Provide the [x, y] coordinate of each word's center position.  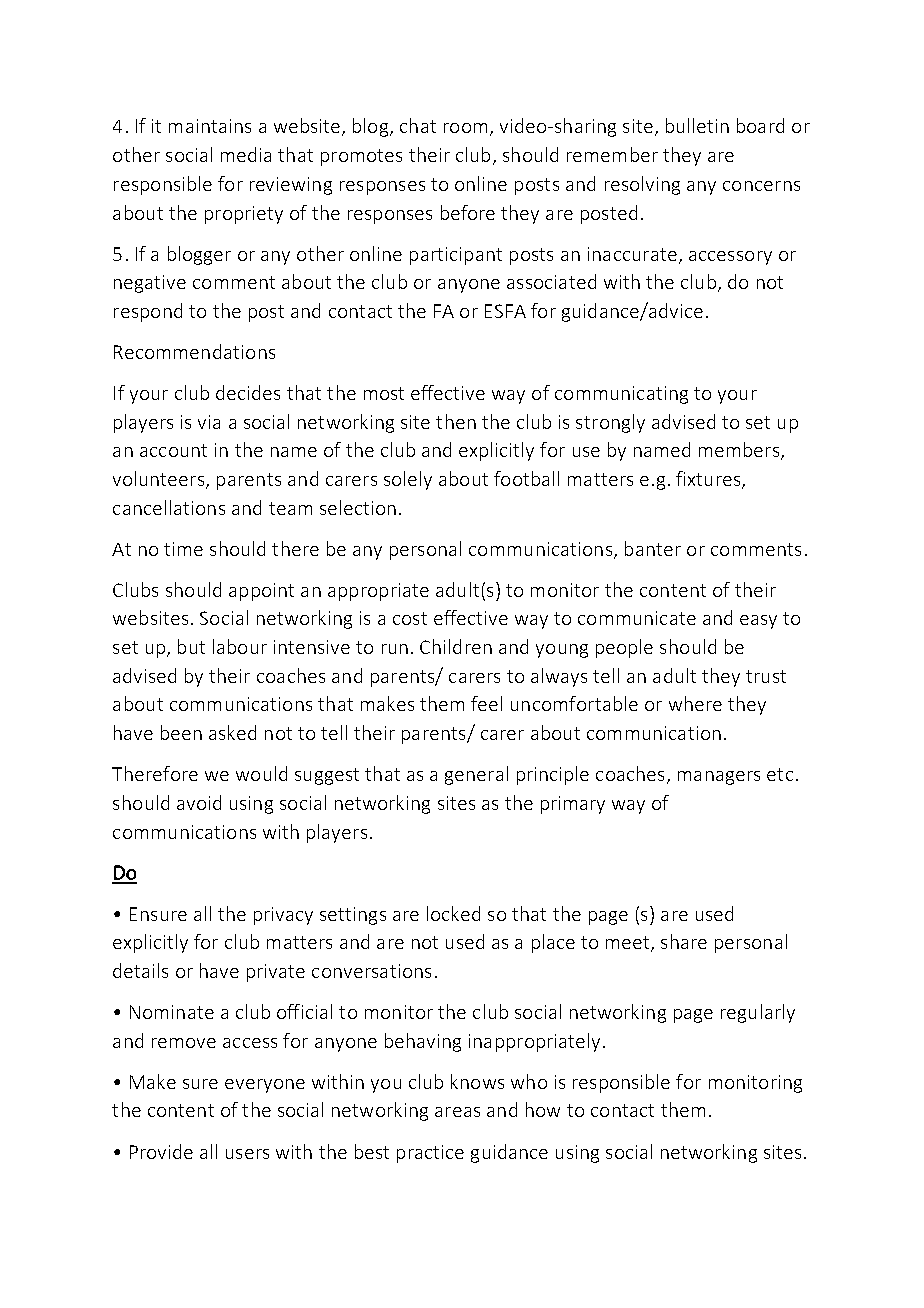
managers [719, 778]
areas [457, 1112]
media [246, 154]
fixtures [709, 479]
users [247, 1154]
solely [408, 480]
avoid [199, 802]
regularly [758, 1013]
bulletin [697, 125]
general [476, 775]
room [465, 128]
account [173, 450]
